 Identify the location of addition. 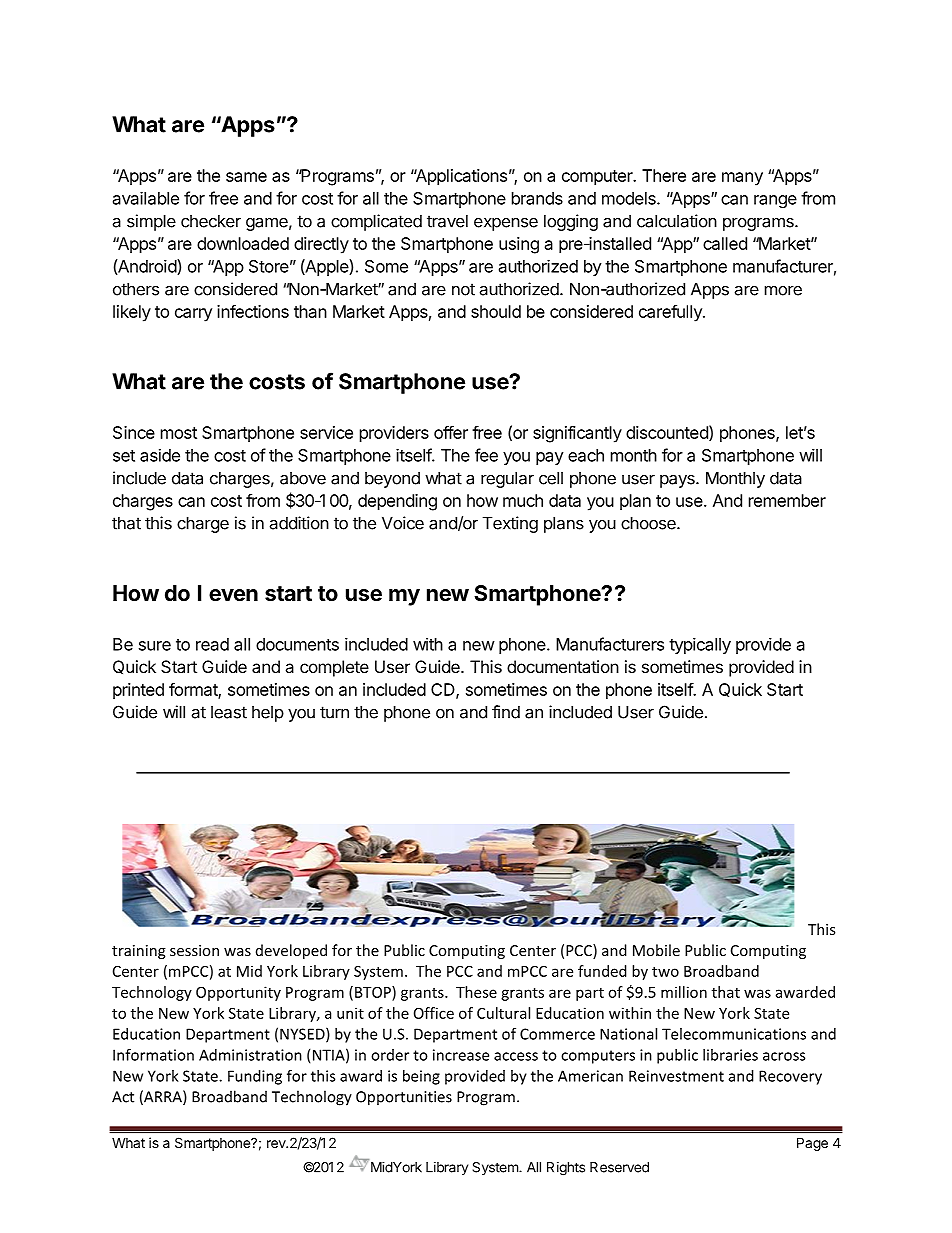
(299, 523).
